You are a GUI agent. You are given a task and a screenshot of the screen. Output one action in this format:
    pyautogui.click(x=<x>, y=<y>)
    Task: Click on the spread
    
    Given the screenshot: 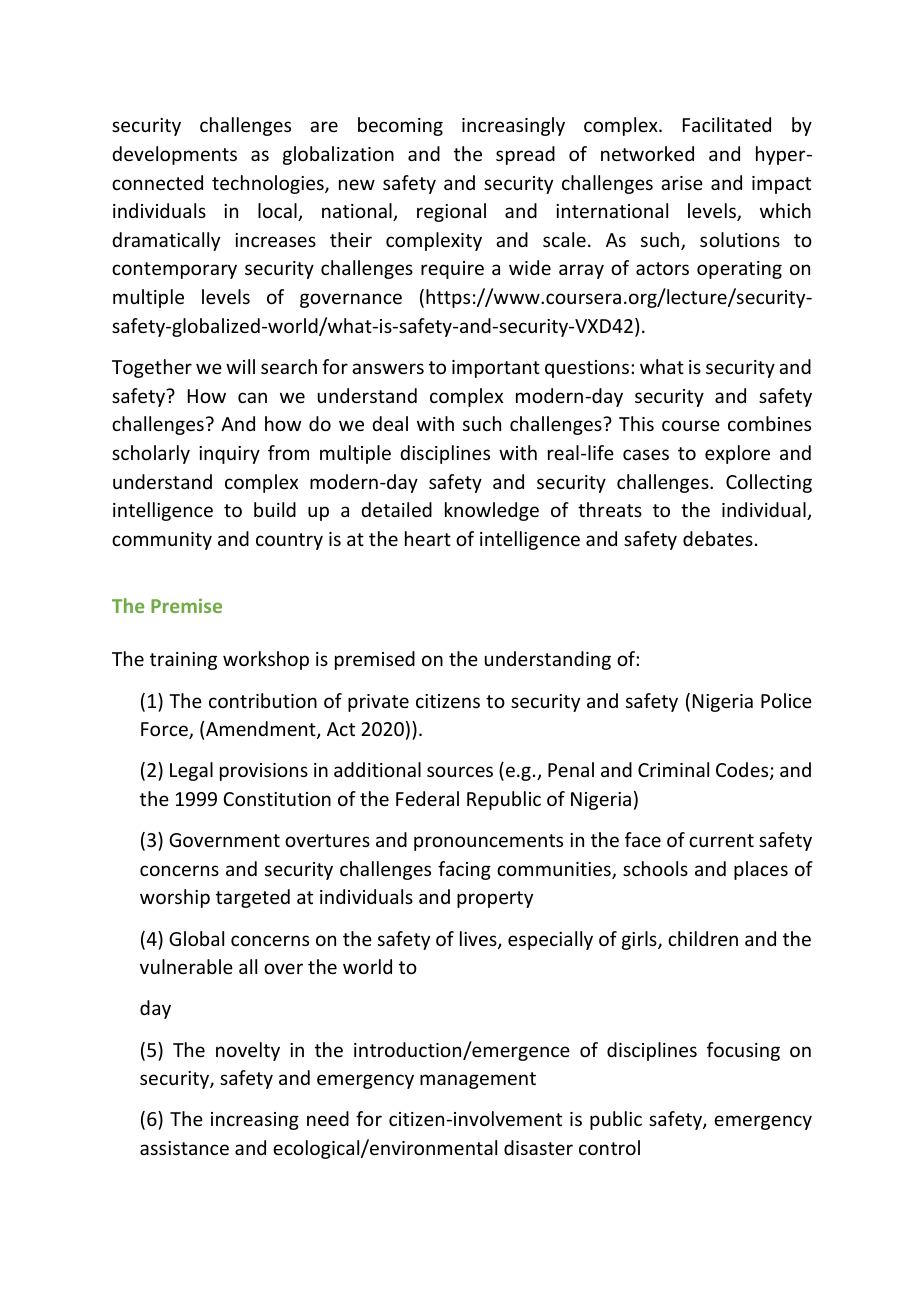 What is the action you would take?
    pyautogui.click(x=525, y=155)
